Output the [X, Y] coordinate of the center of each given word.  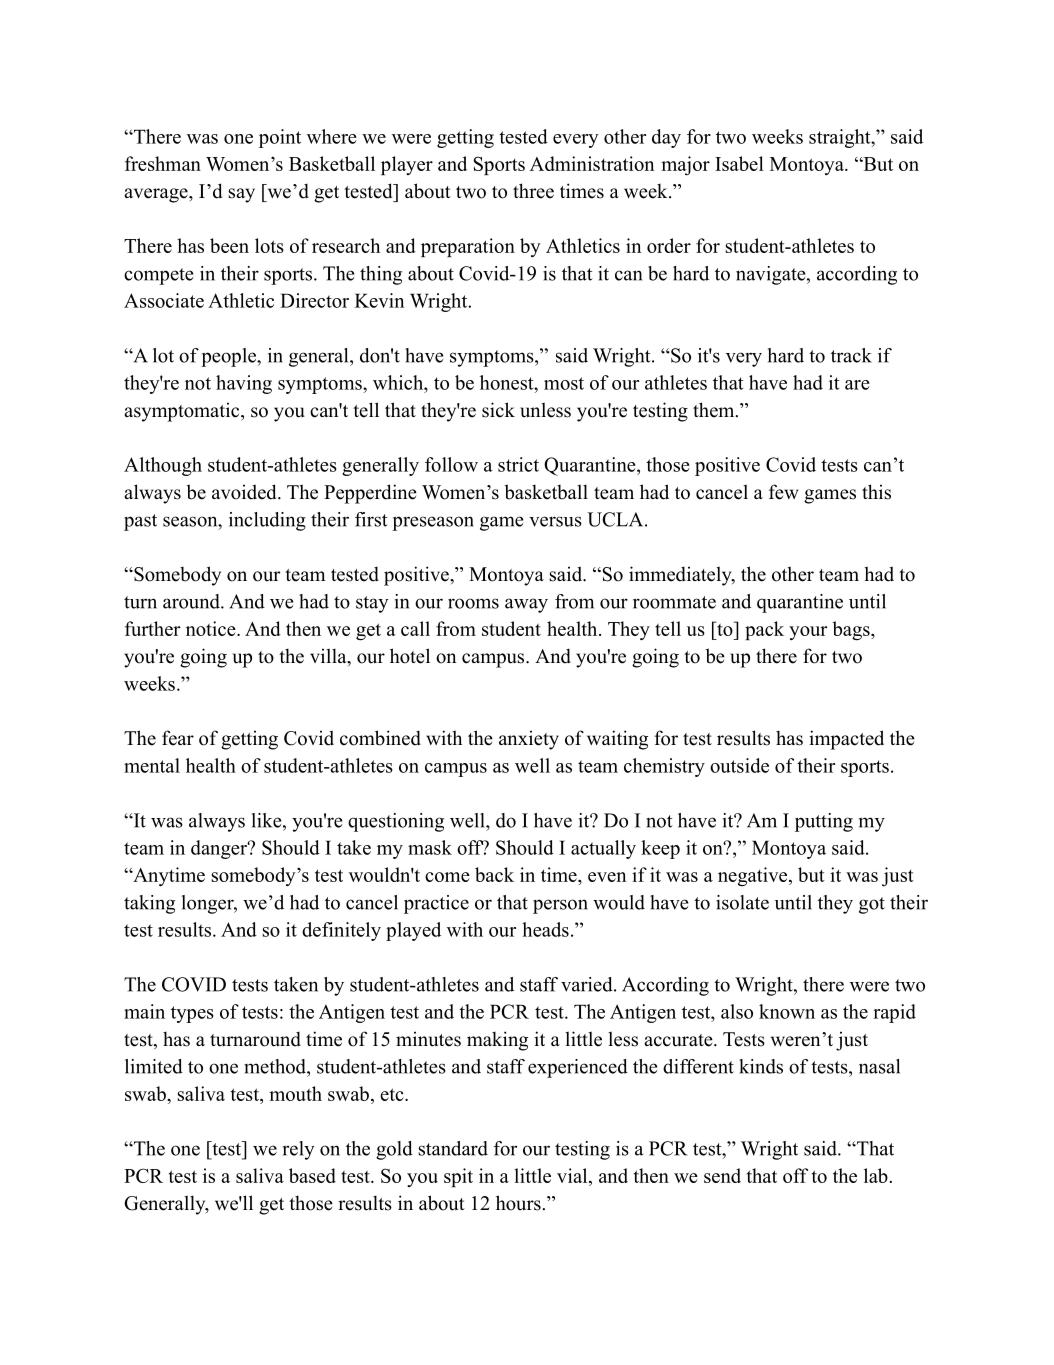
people [229, 357]
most [564, 383]
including [267, 521]
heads [545, 929]
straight [840, 138]
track [851, 355]
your [808, 633]
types [192, 1014]
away [526, 605]
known [787, 1011]
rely [299, 1150]
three [533, 191]
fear [178, 738]
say [241, 195]
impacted [846, 740]
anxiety [529, 740]
